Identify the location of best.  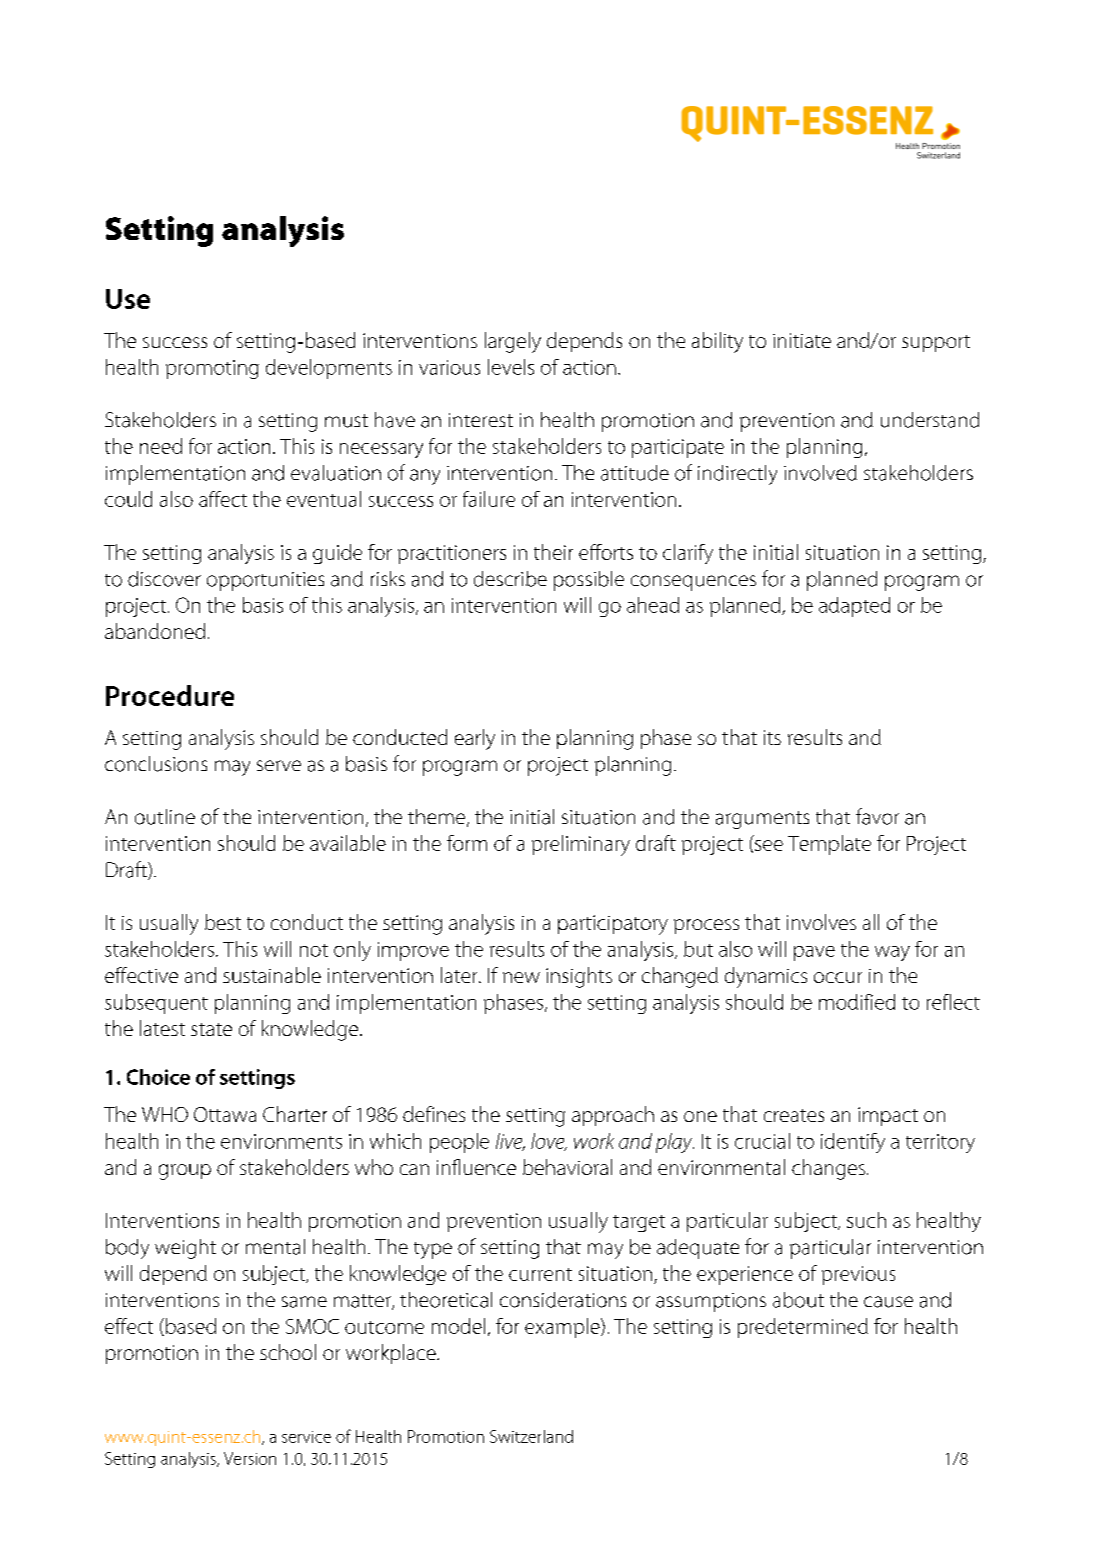
(223, 922).
